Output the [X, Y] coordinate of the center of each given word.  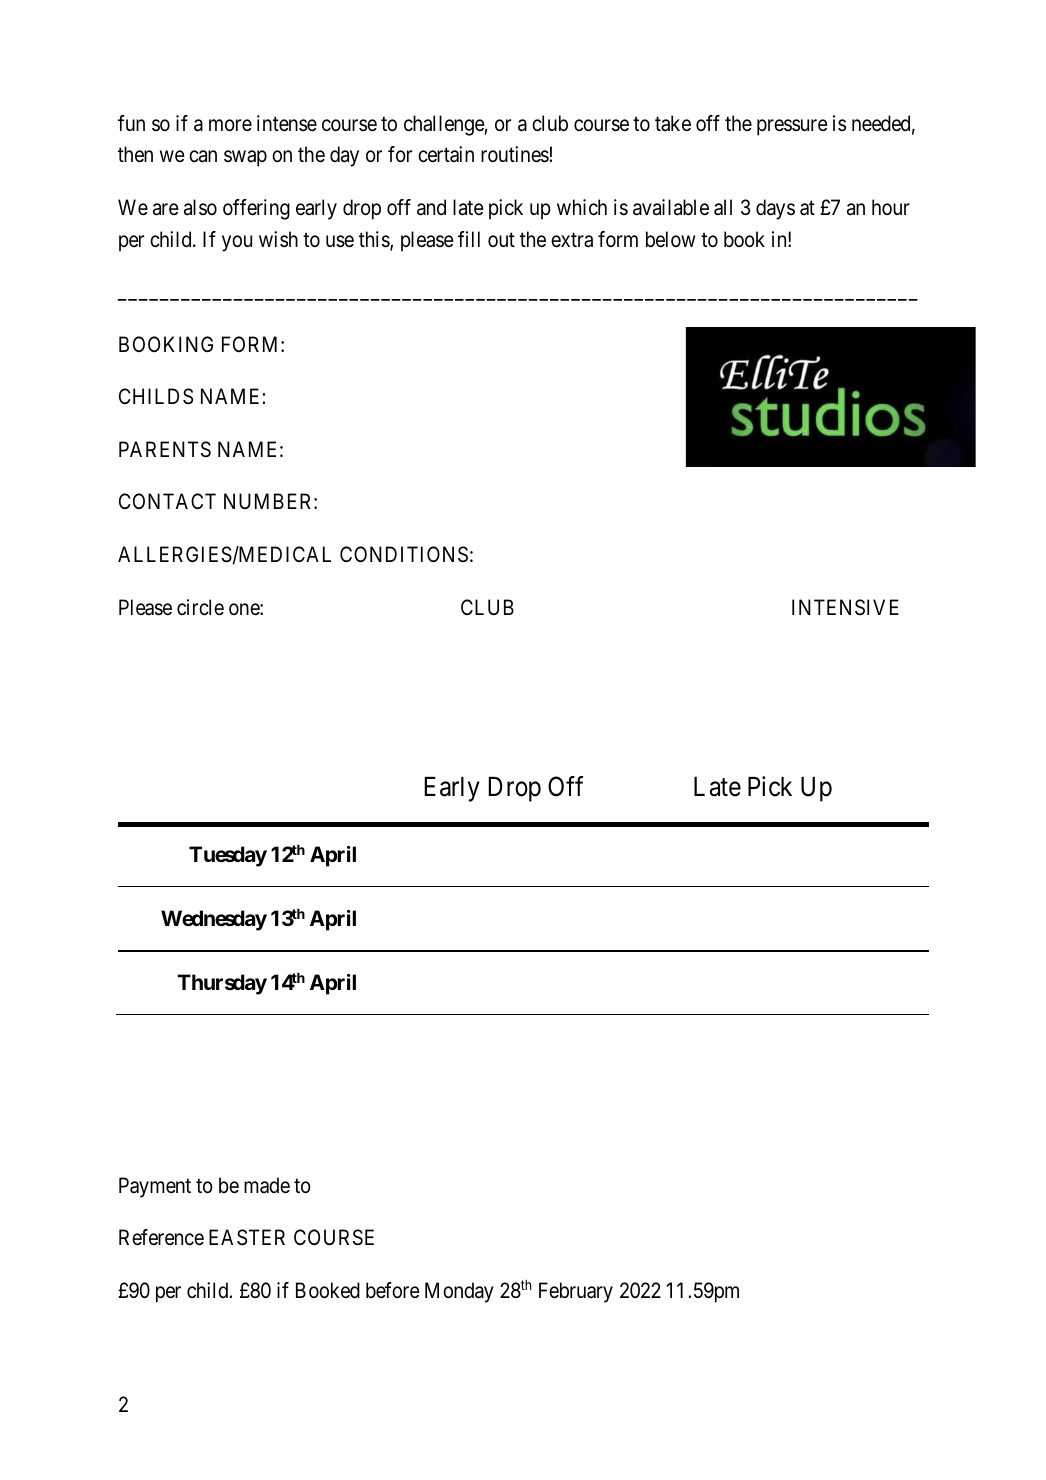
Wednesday [214, 920]
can [203, 156]
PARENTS [165, 449]
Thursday [222, 984]
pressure [792, 127]
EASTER [247, 1237]
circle [200, 607]
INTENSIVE [845, 607]
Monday [459, 1292]
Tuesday [228, 856]
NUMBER [269, 501]
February [576, 1292]
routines [515, 154]
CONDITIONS [404, 554]
